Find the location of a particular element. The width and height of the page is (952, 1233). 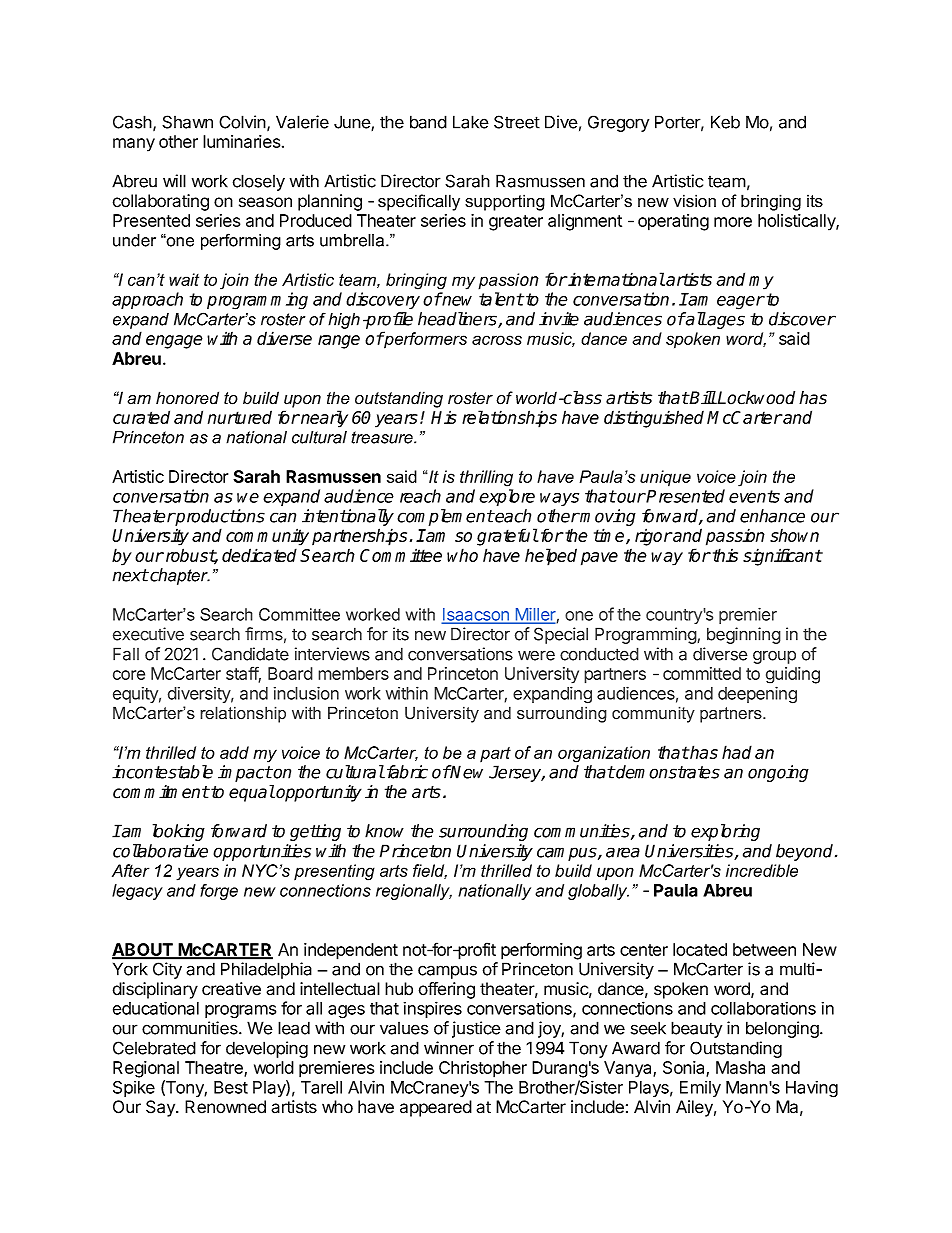

vision is located at coordinates (694, 201).
